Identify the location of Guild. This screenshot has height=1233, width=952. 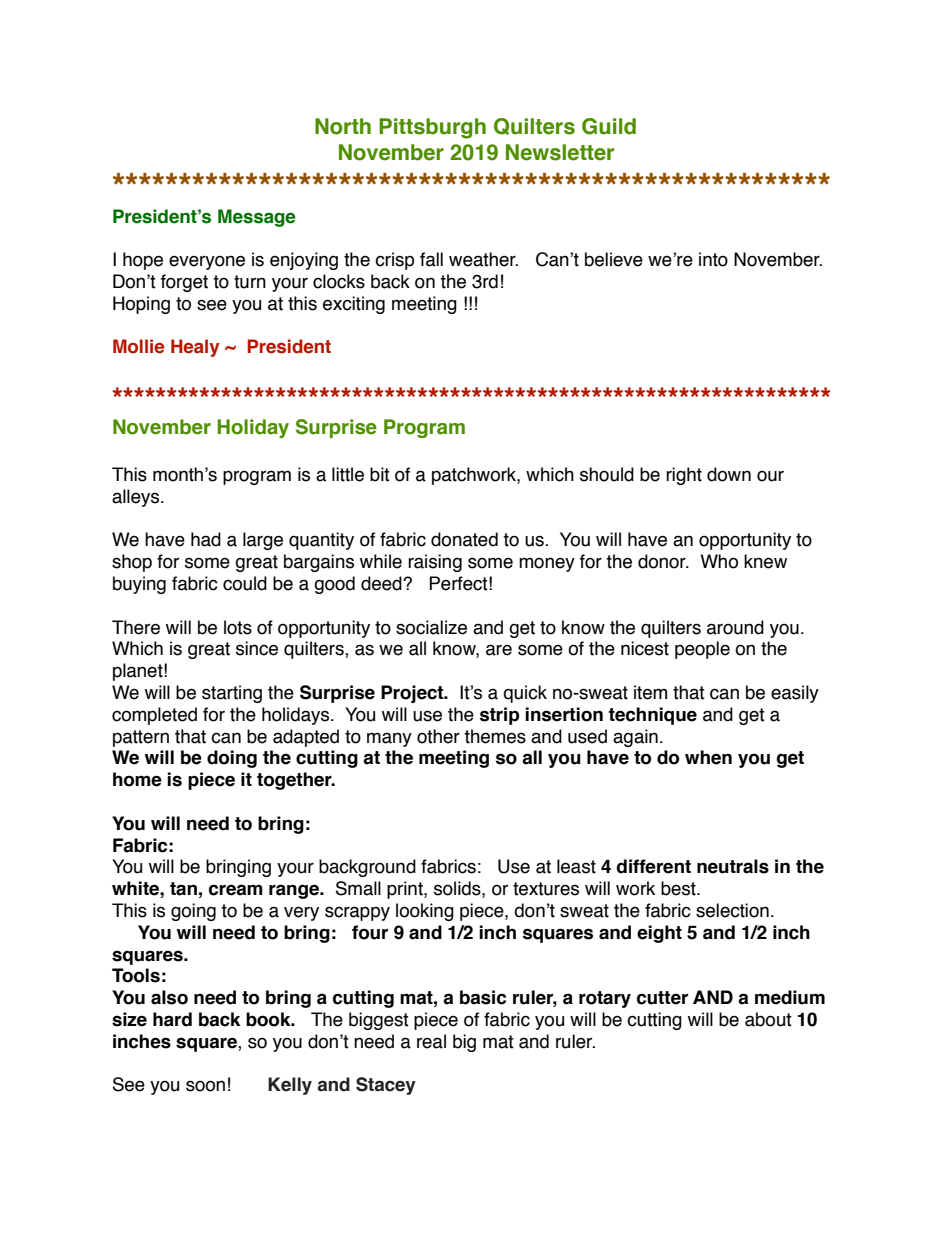
(609, 126).
